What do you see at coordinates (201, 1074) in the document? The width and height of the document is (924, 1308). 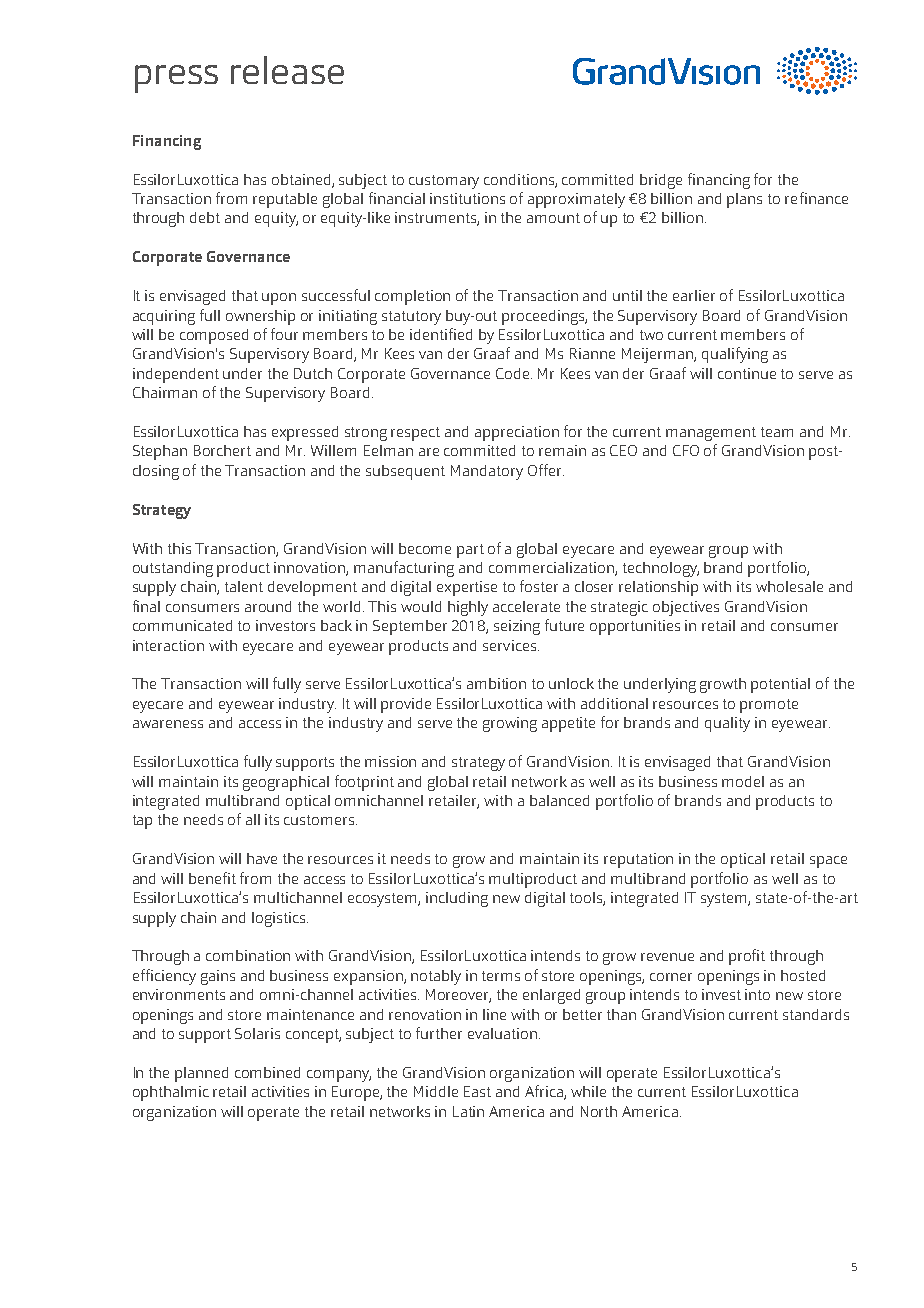 I see `planned` at bounding box center [201, 1074].
